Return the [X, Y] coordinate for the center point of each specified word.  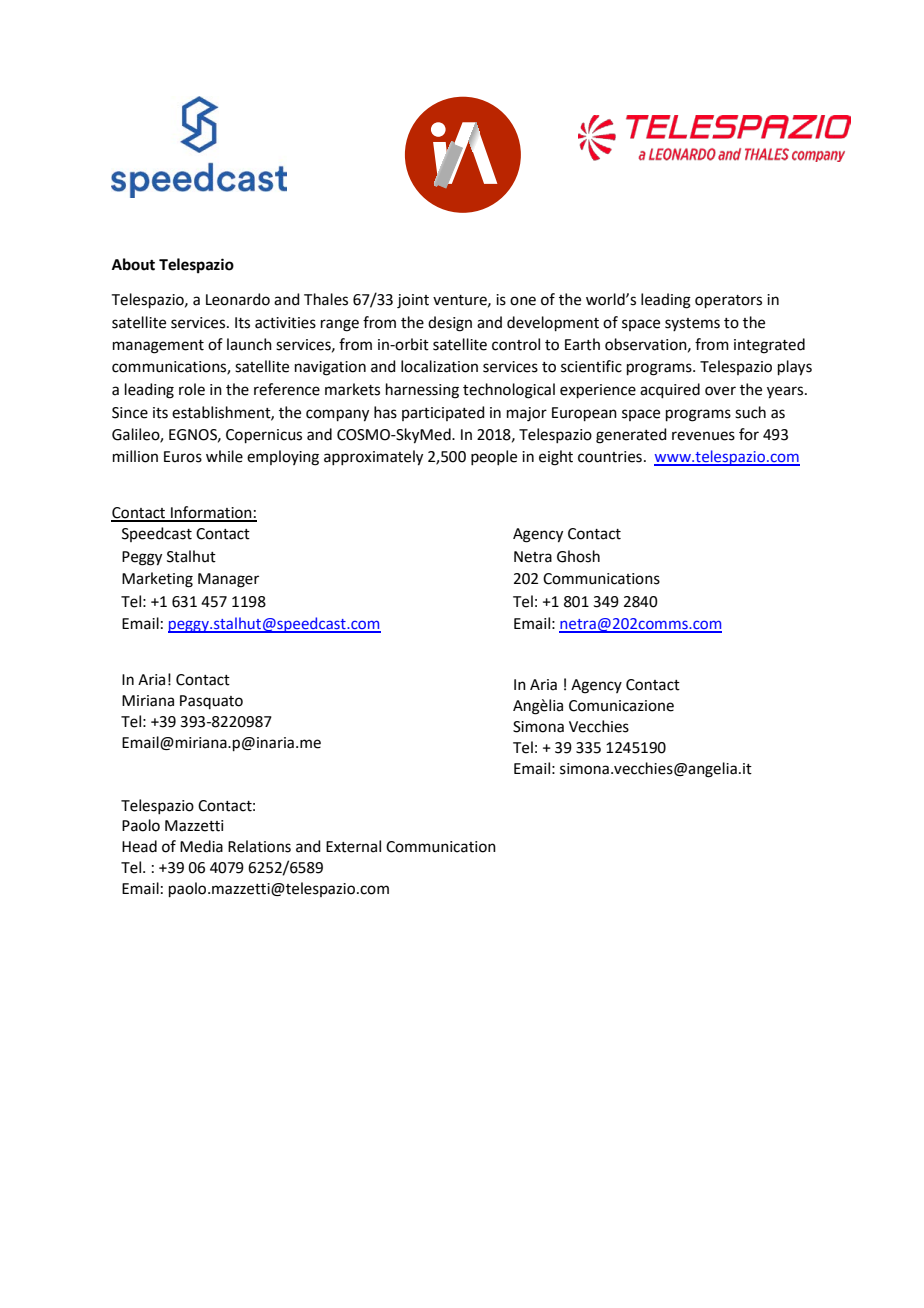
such [750, 412]
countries [610, 457]
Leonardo [238, 299]
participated [443, 413]
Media [201, 846]
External [353, 846]
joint [413, 301]
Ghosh [578, 556]
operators [728, 301]
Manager [228, 580]
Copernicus [264, 436]
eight [556, 458]
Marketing [157, 580]
